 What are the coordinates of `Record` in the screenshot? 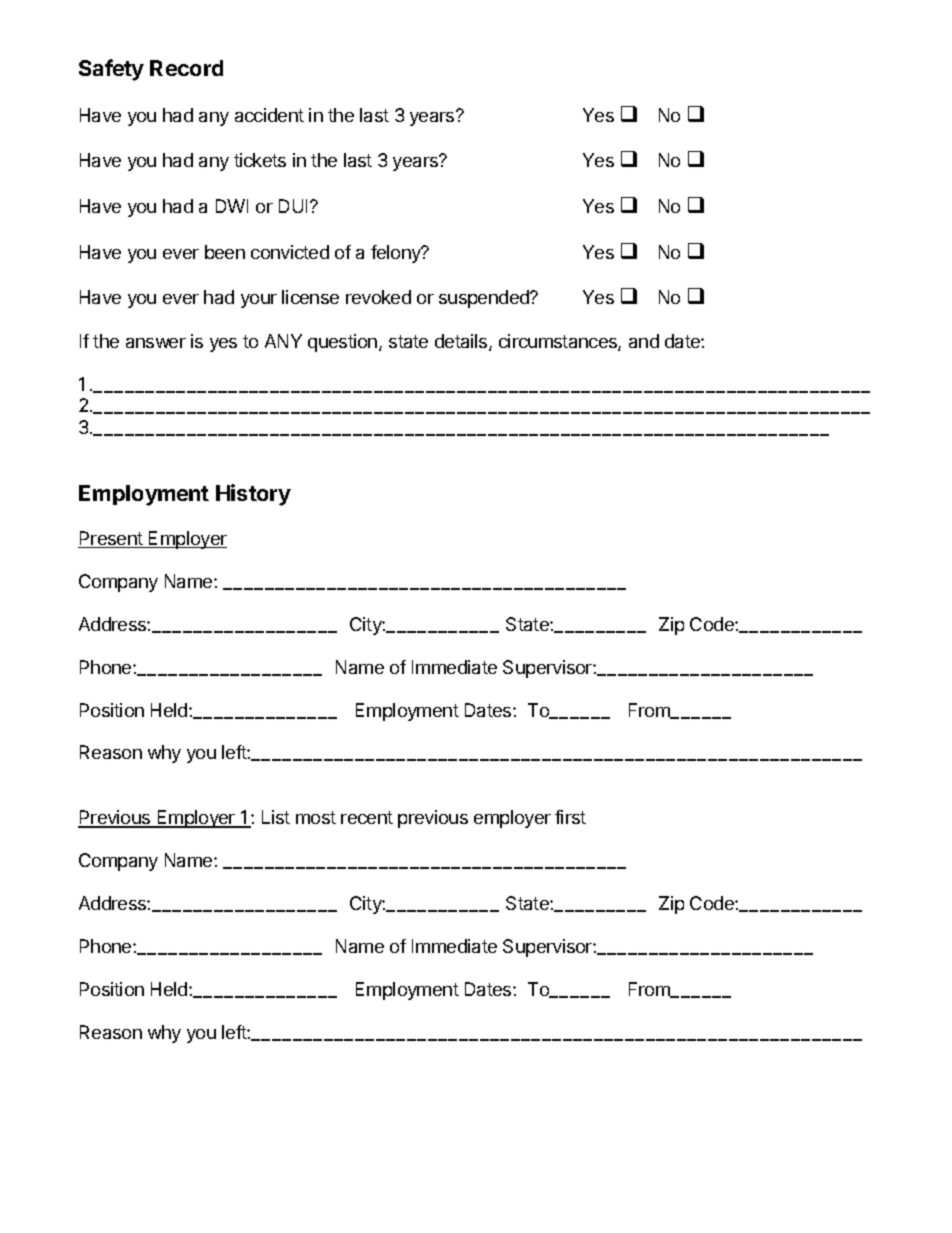 It's located at (186, 68).
